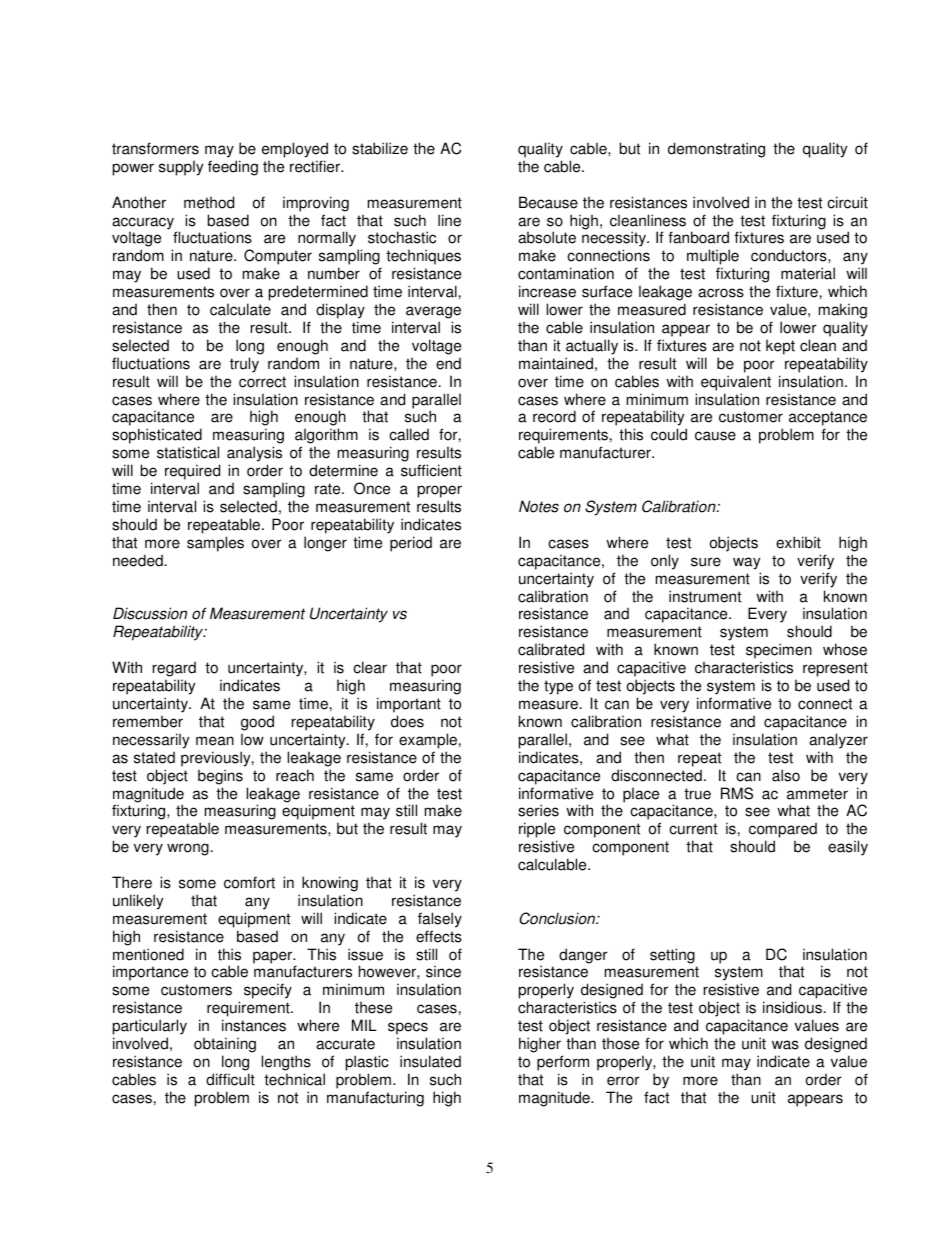 The height and width of the screenshot is (1233, 952). Describe the element at coordinates (233, 168) in the screenshot. I see `feeding` at that location.
